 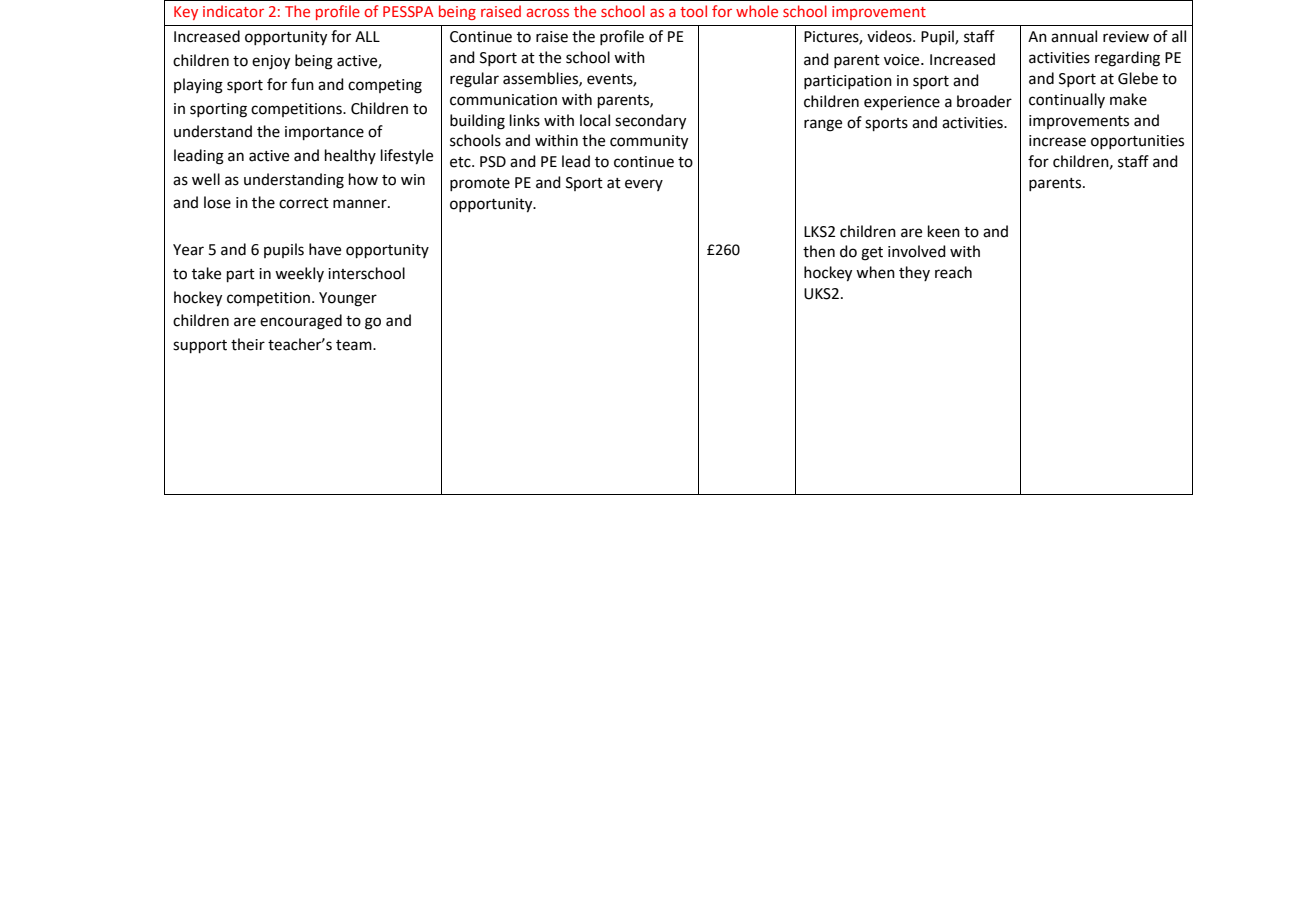 I want to click on fun, so click(x=302, y=84).
